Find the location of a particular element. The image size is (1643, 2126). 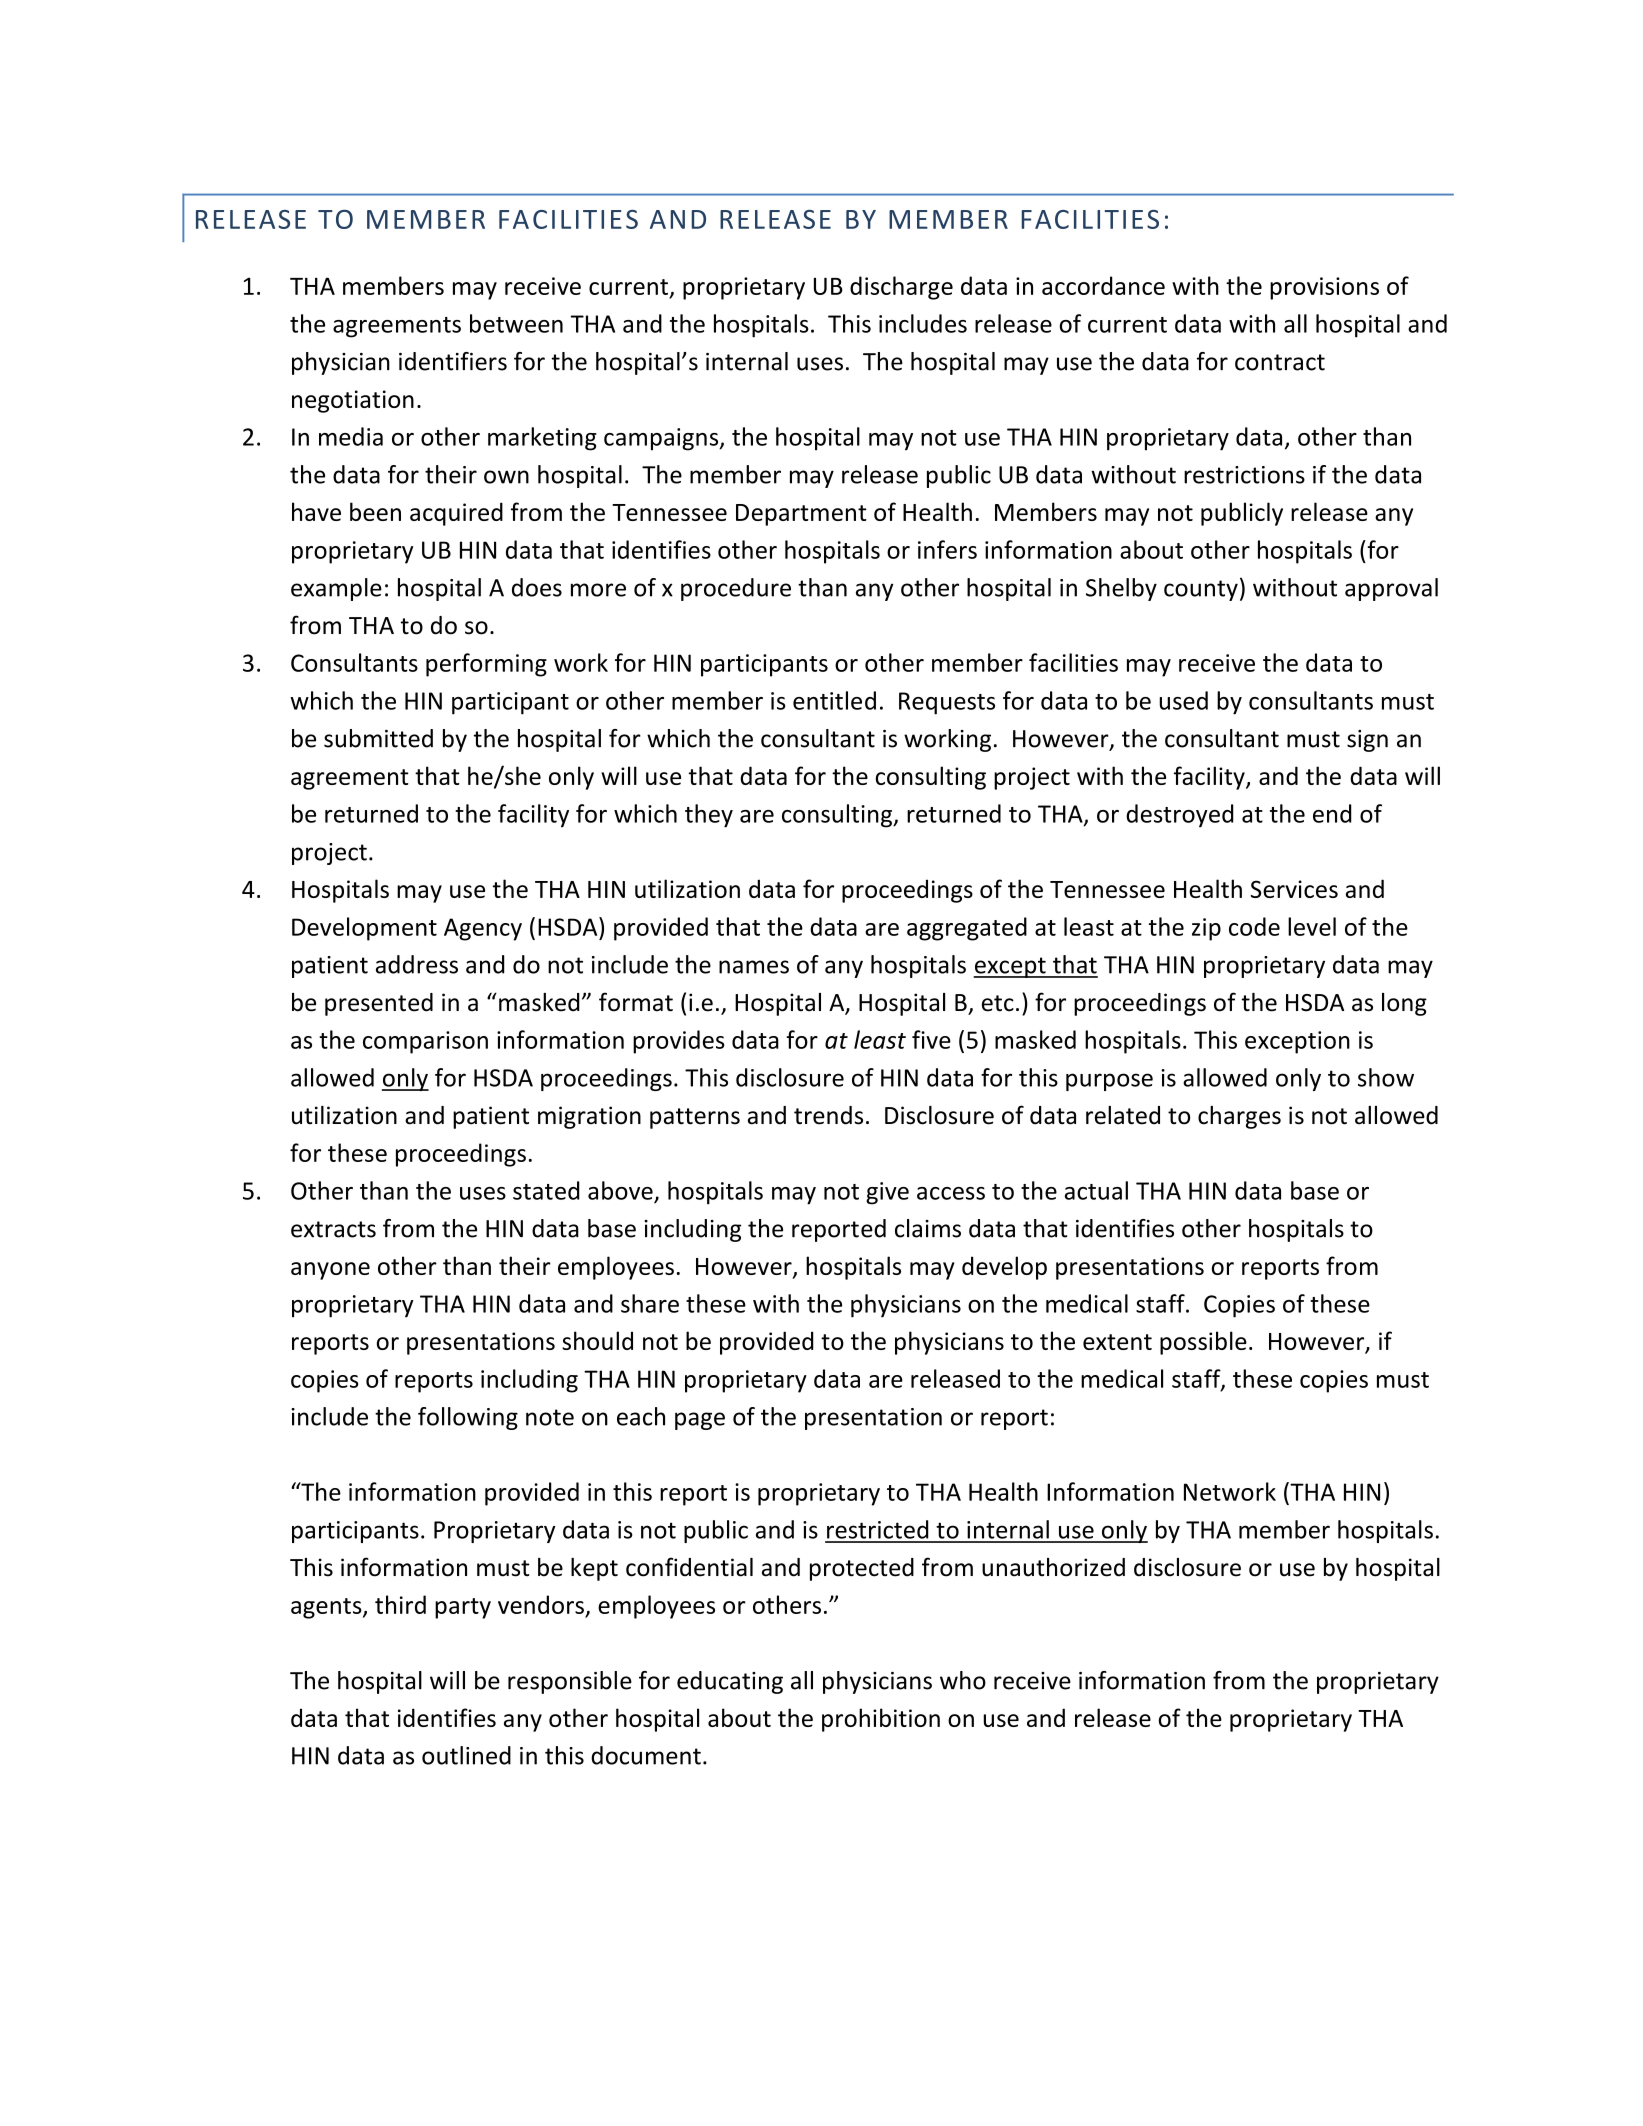

outlined is located at coordinates (466, 1755).
